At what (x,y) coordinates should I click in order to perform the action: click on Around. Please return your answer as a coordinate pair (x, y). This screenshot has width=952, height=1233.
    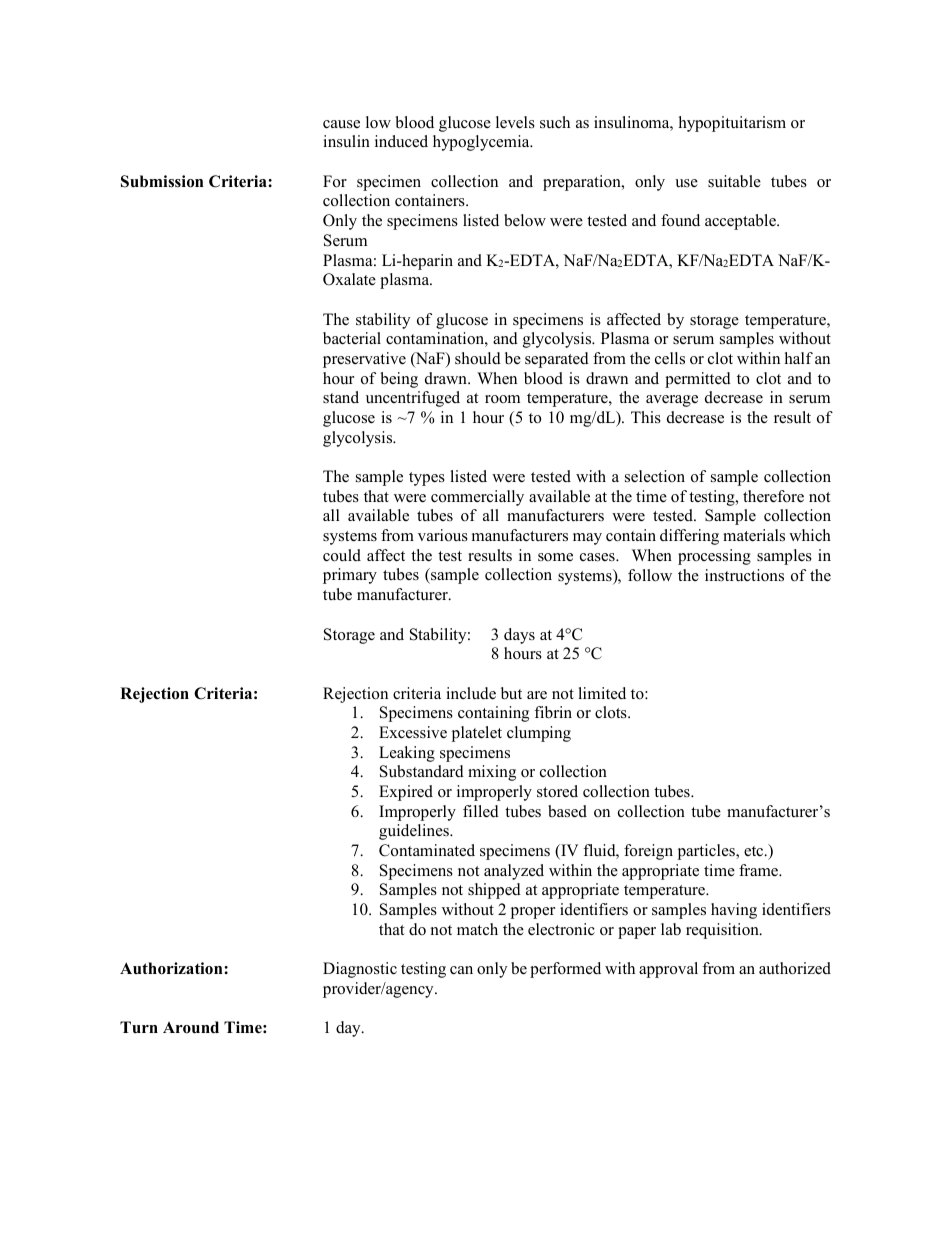
    Looking at the image, I should click on (191, 1027).
